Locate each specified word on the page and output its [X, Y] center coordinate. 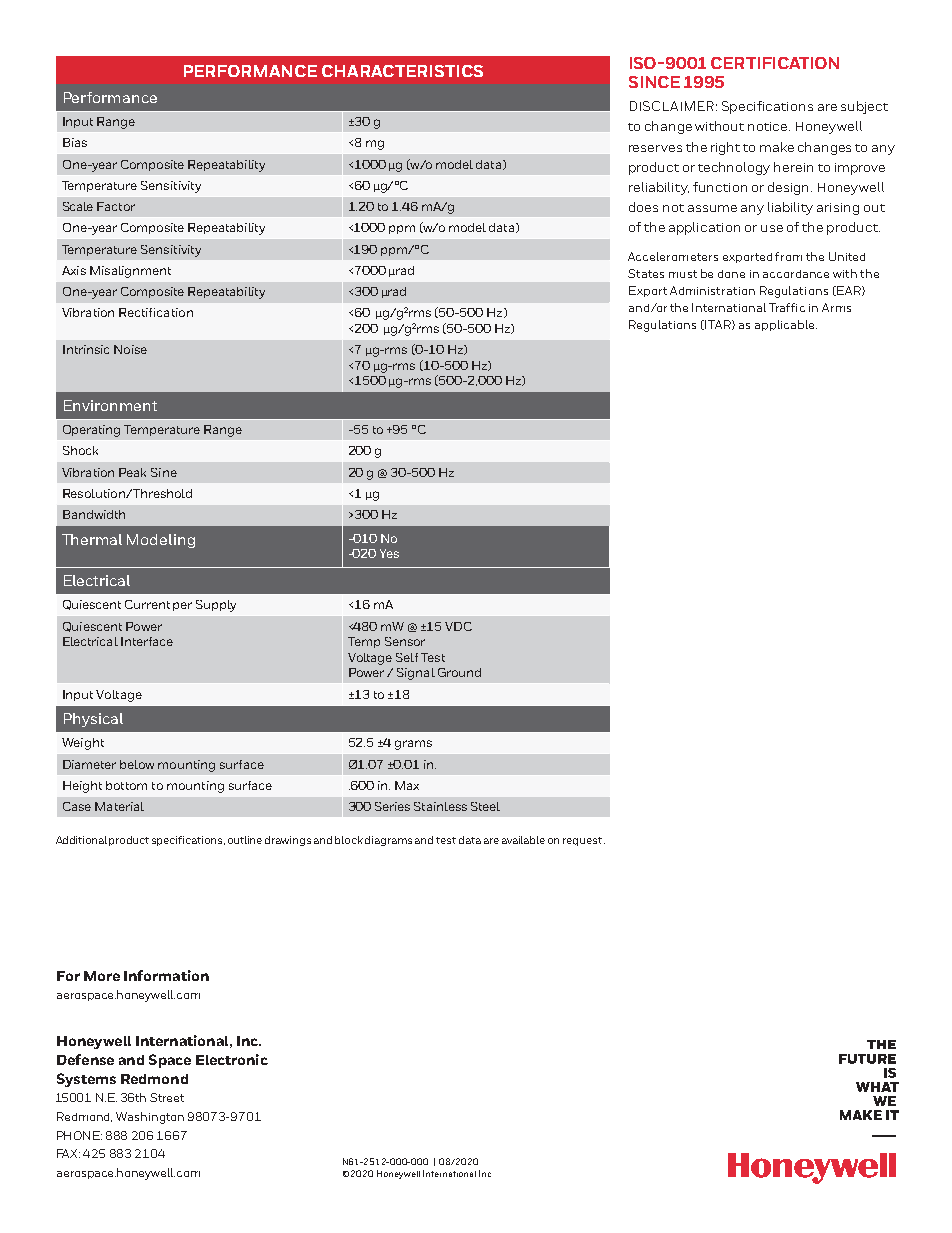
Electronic [232, 1059]
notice [769, 126]
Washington [150, 1118]
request [584, 841]
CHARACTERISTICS [402, 71]
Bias [75, 142]
